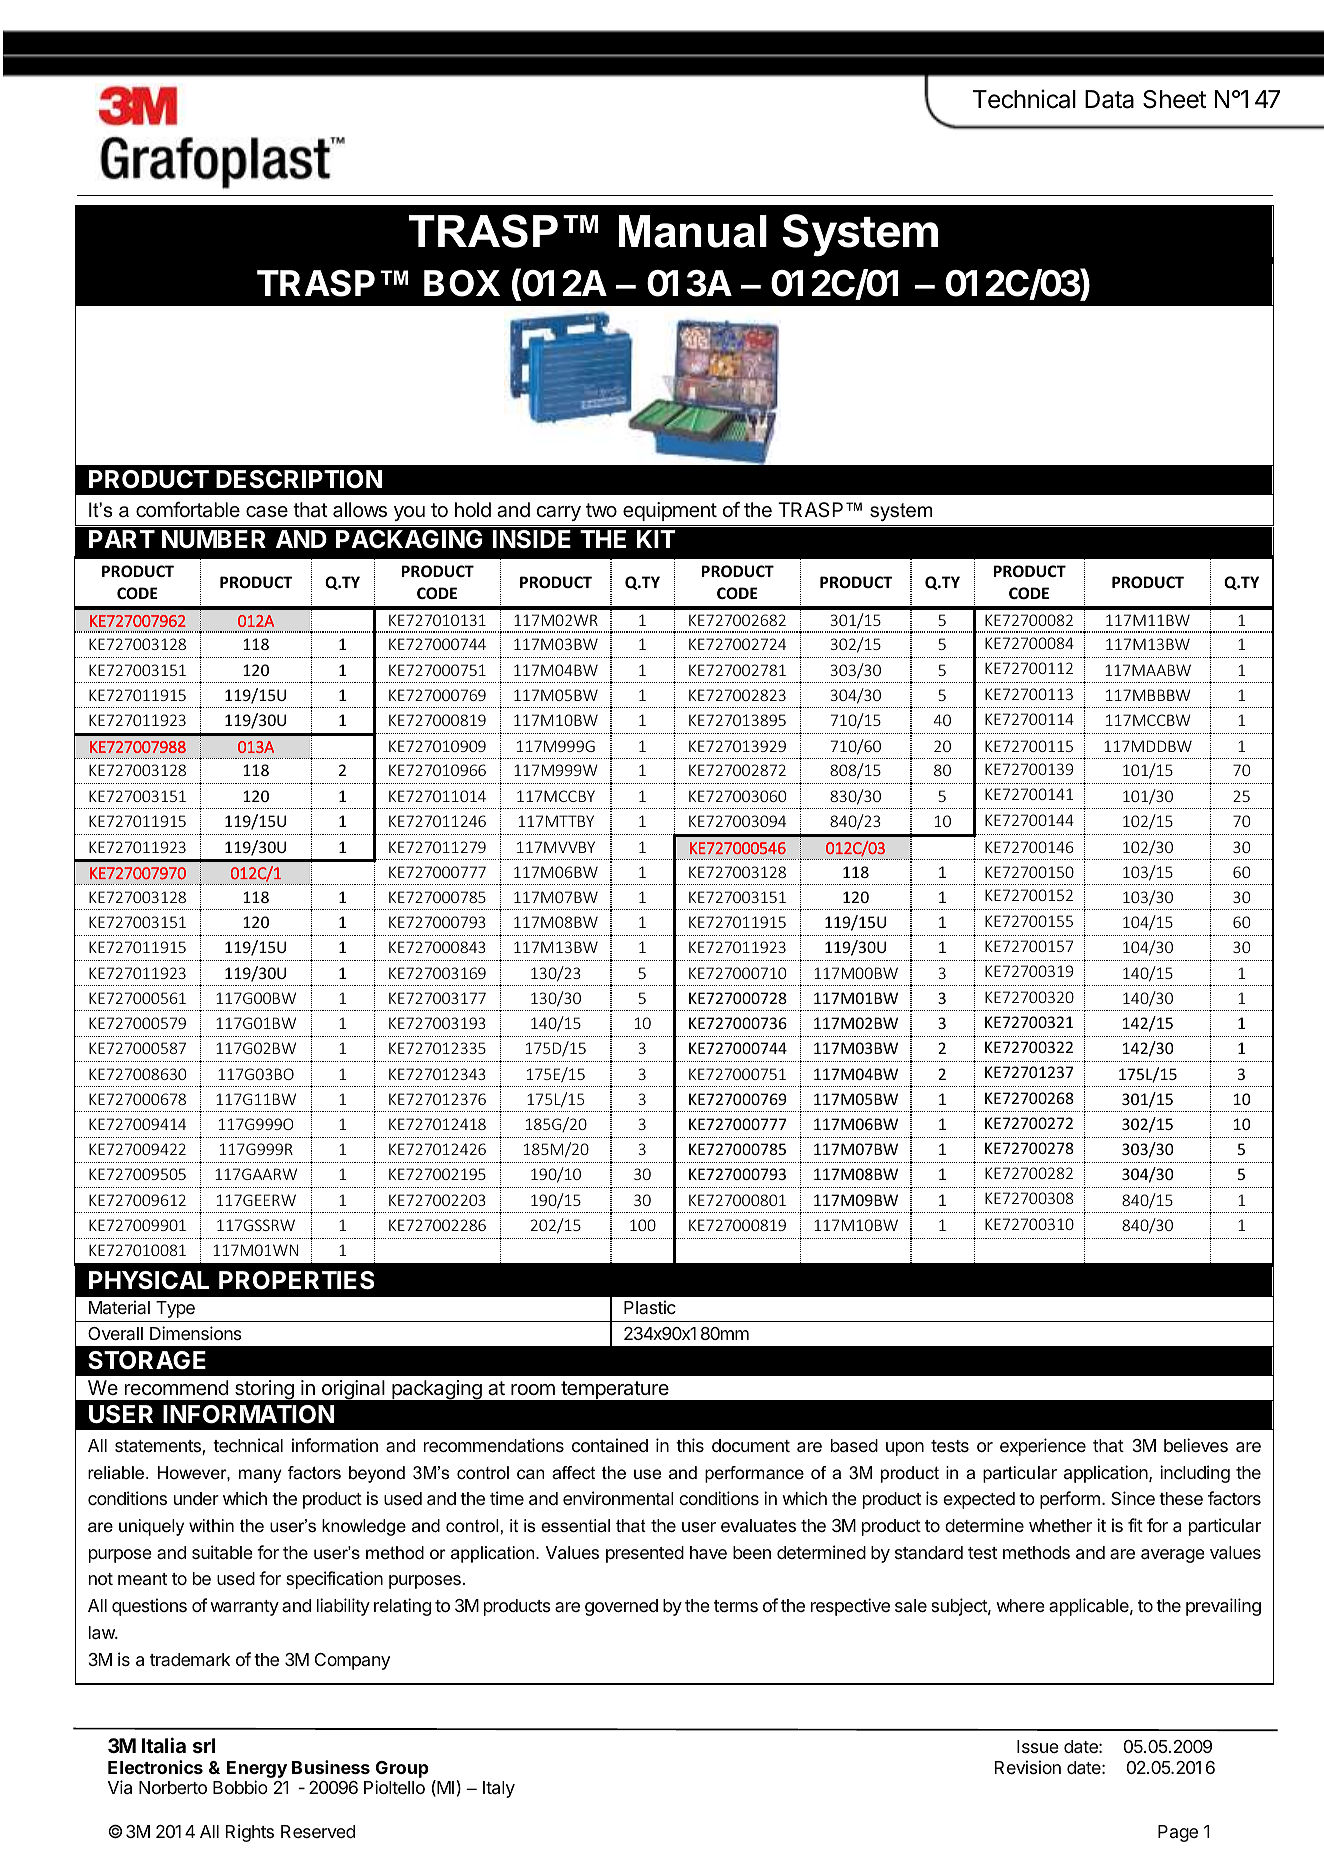 The width and height of the screenshot is (1324, 1873). I want to click on Data, so click(1109, 99).
